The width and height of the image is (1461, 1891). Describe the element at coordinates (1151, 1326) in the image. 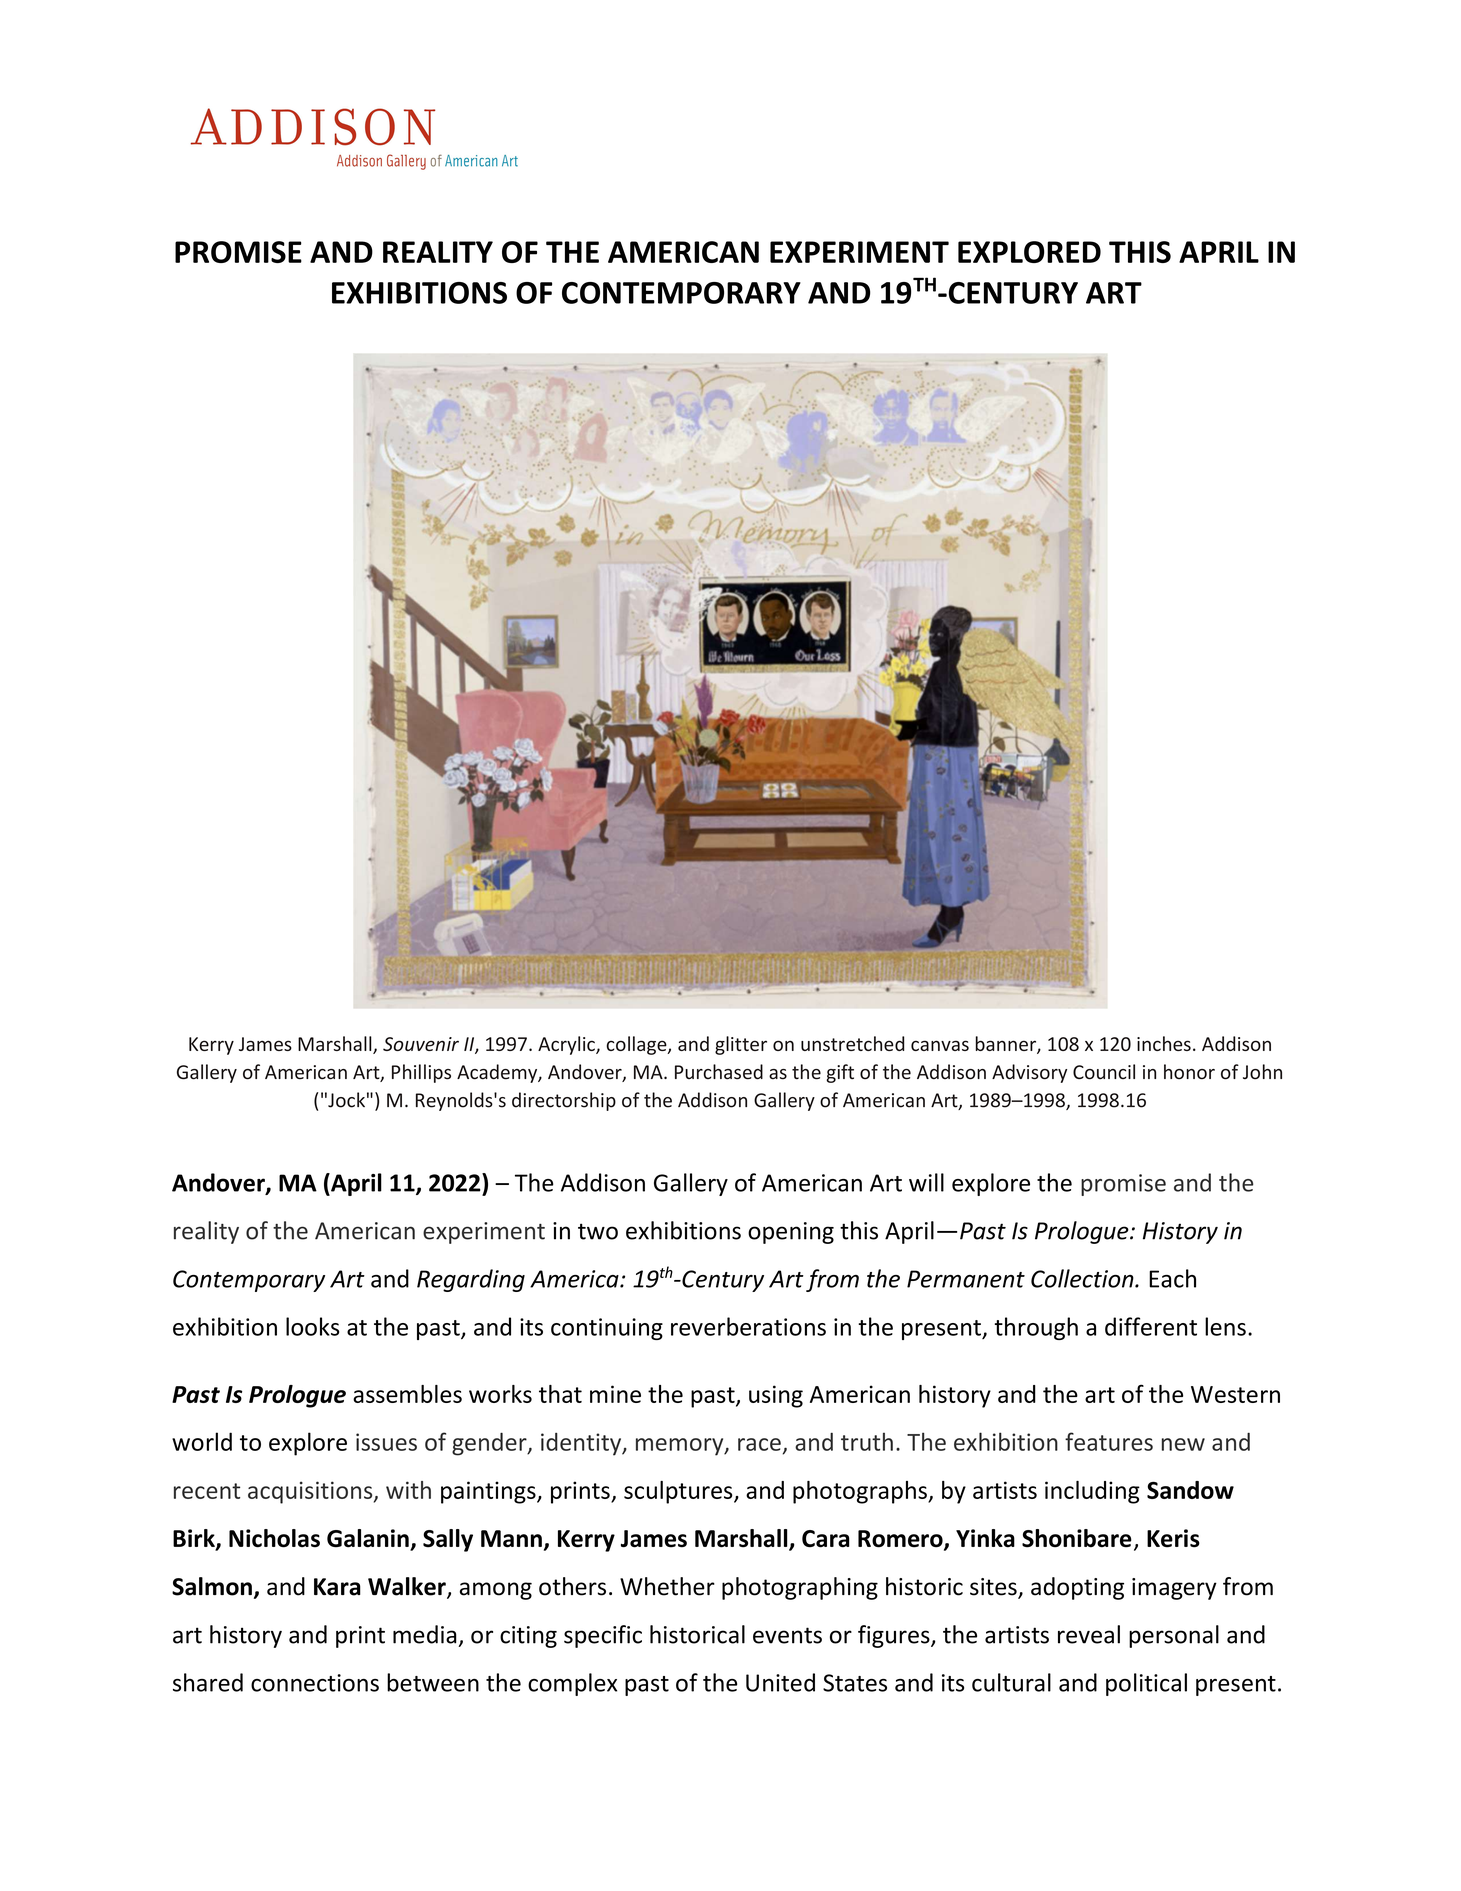

I see `different` at that location.
